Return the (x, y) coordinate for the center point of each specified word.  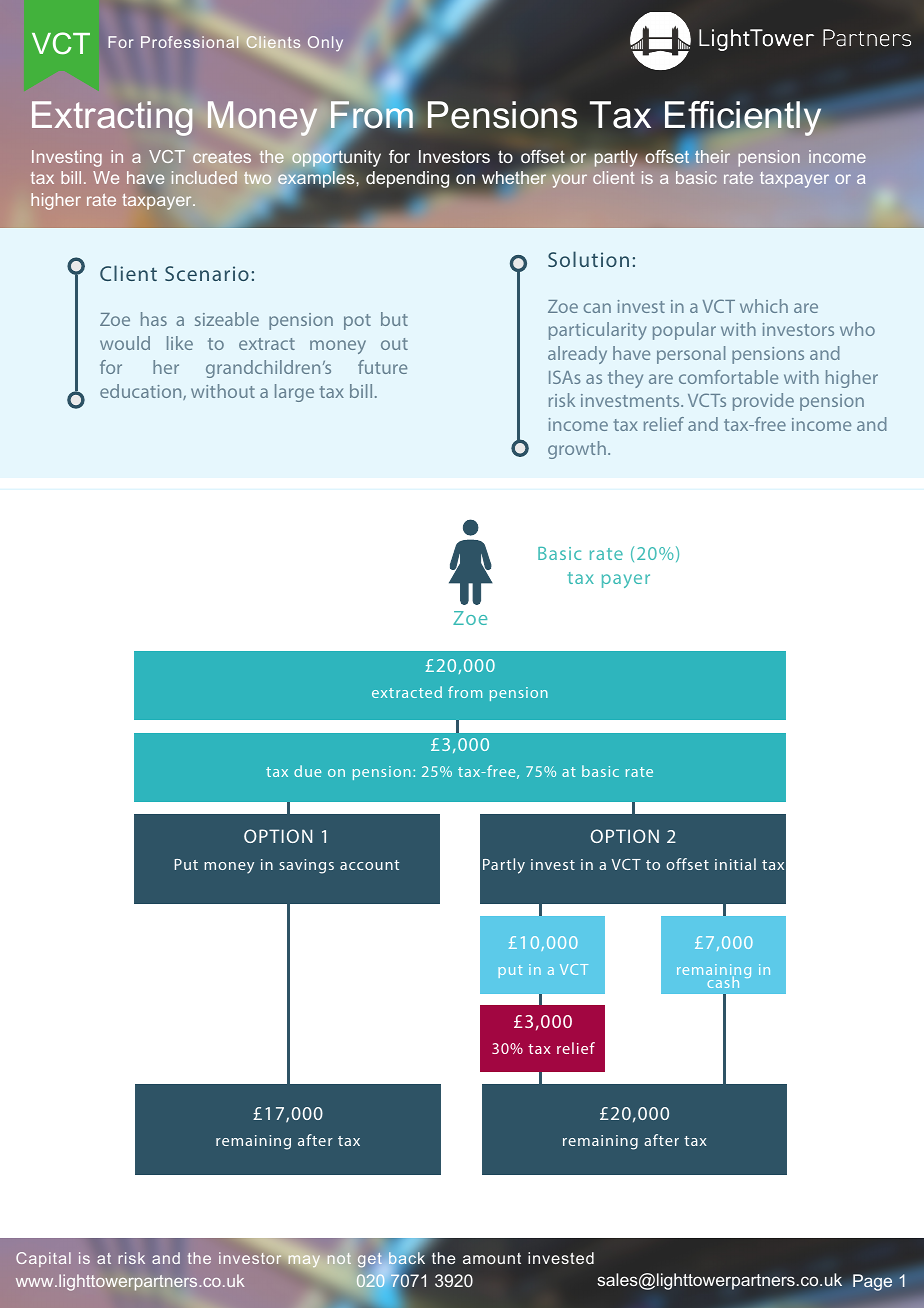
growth (577, 450)
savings (306, 866)
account (369, 865)
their (712, 156)
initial (735, 864)
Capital (43, 1259)
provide (763, 402)
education (142, 392)
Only (325, 43)
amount (492, 1258)
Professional (190, 42)
